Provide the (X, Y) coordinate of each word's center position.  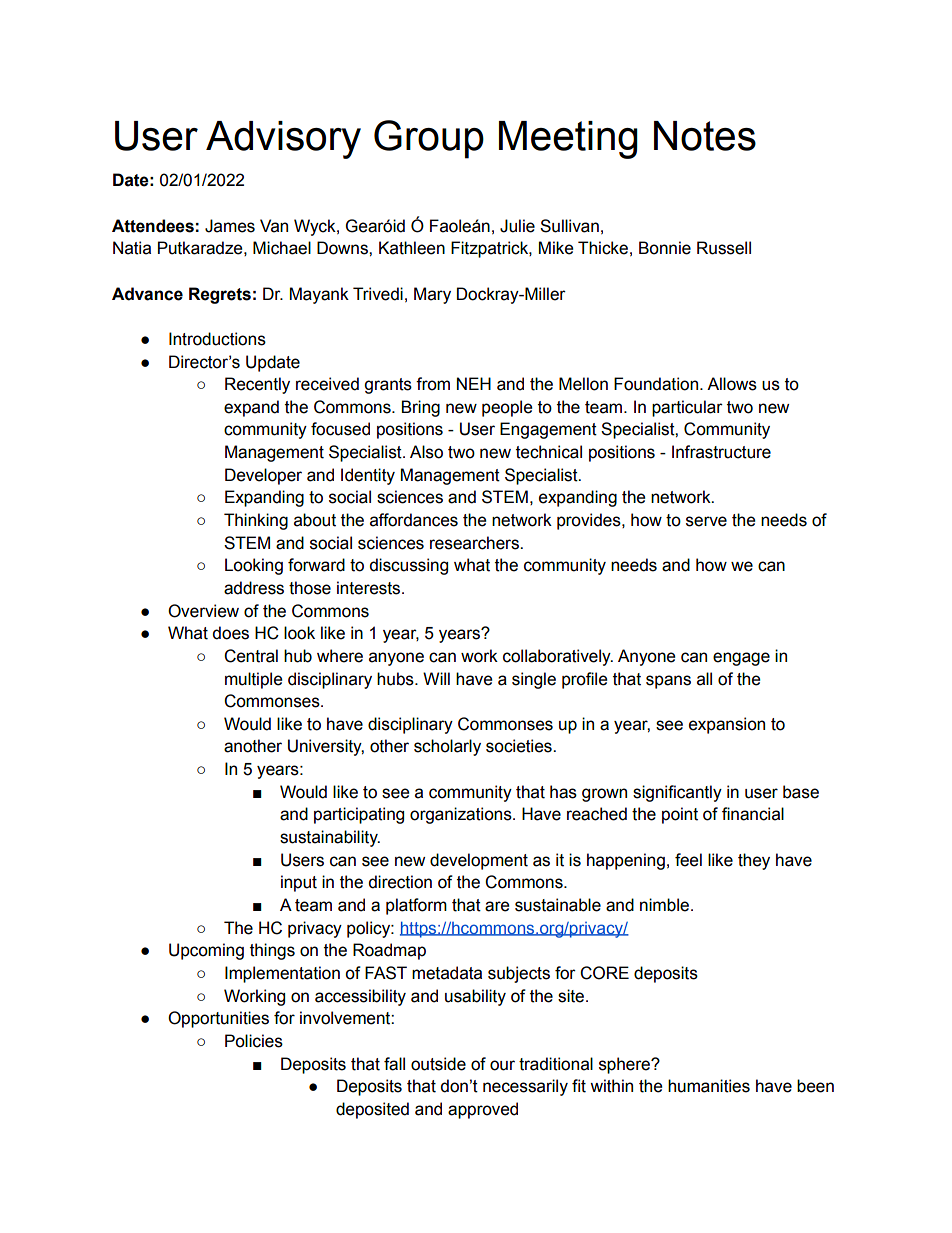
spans (668, 682)
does (230, 633)
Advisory (283, 140)
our (502, 1065)
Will (436, 678)
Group (429, 139)
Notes (705, 136)
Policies (254, 1041)
